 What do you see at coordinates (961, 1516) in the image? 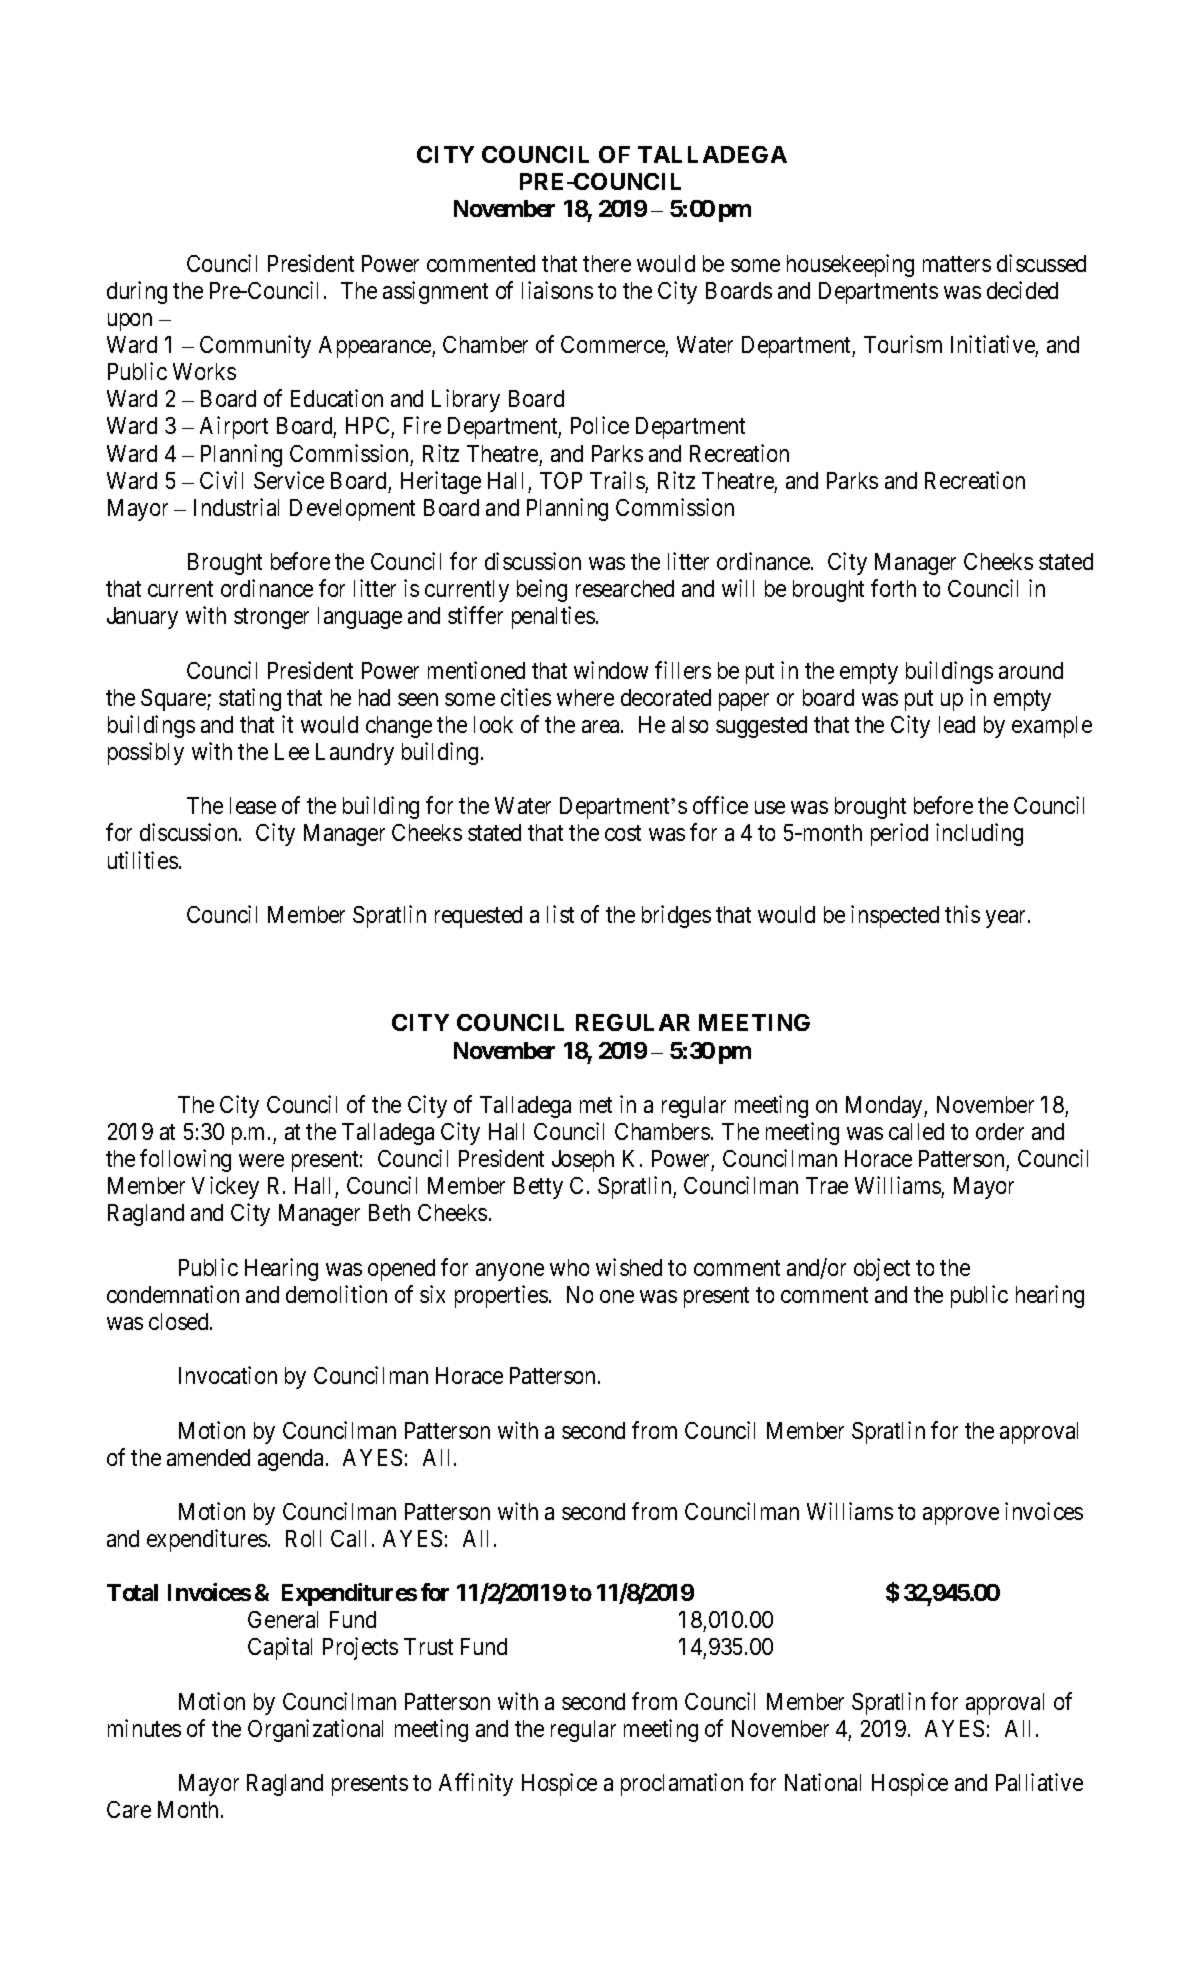
I see `approve` at bounding box center [961, 1516].
